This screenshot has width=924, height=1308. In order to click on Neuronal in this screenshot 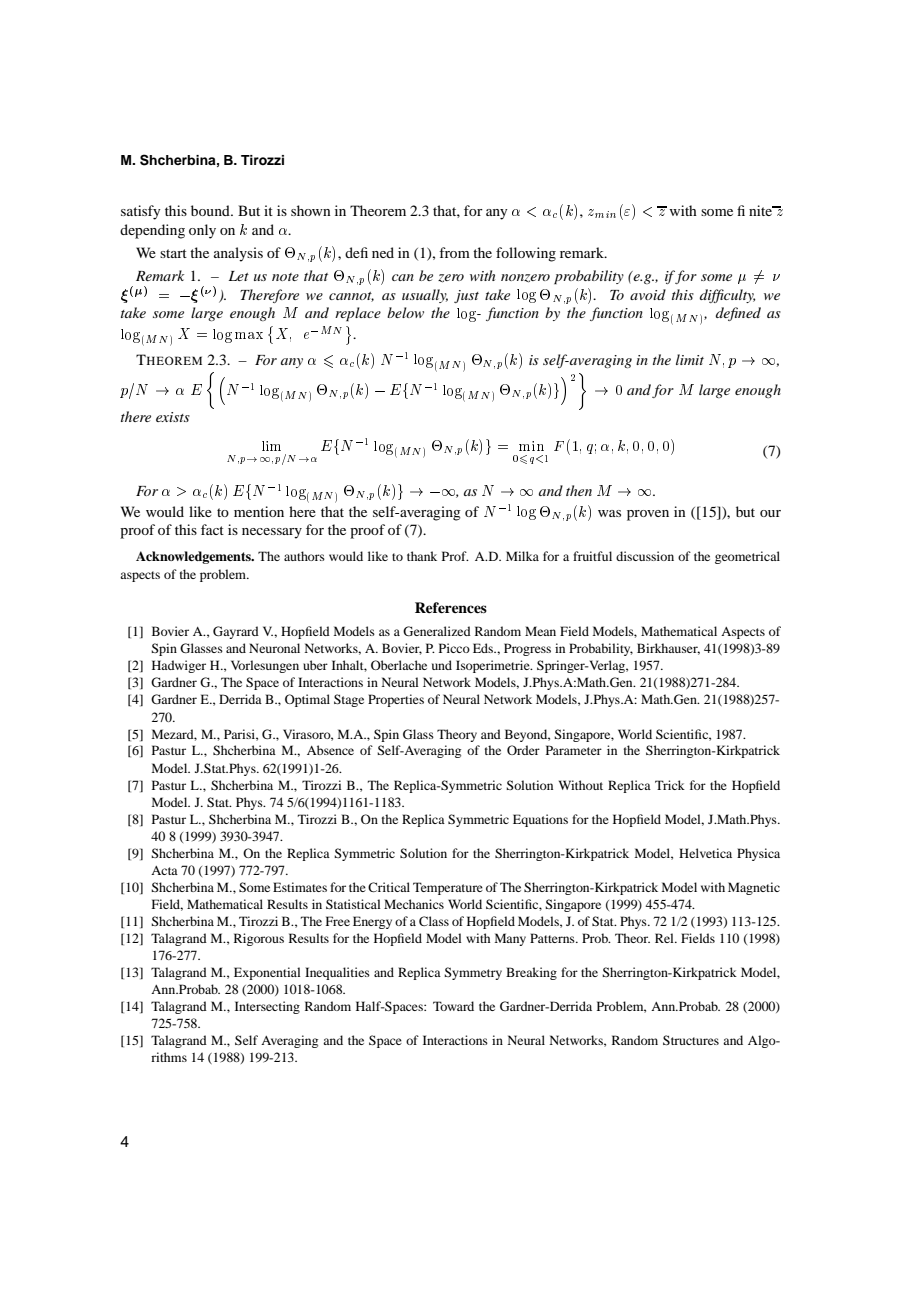, I will do `click(274, 648)`.
